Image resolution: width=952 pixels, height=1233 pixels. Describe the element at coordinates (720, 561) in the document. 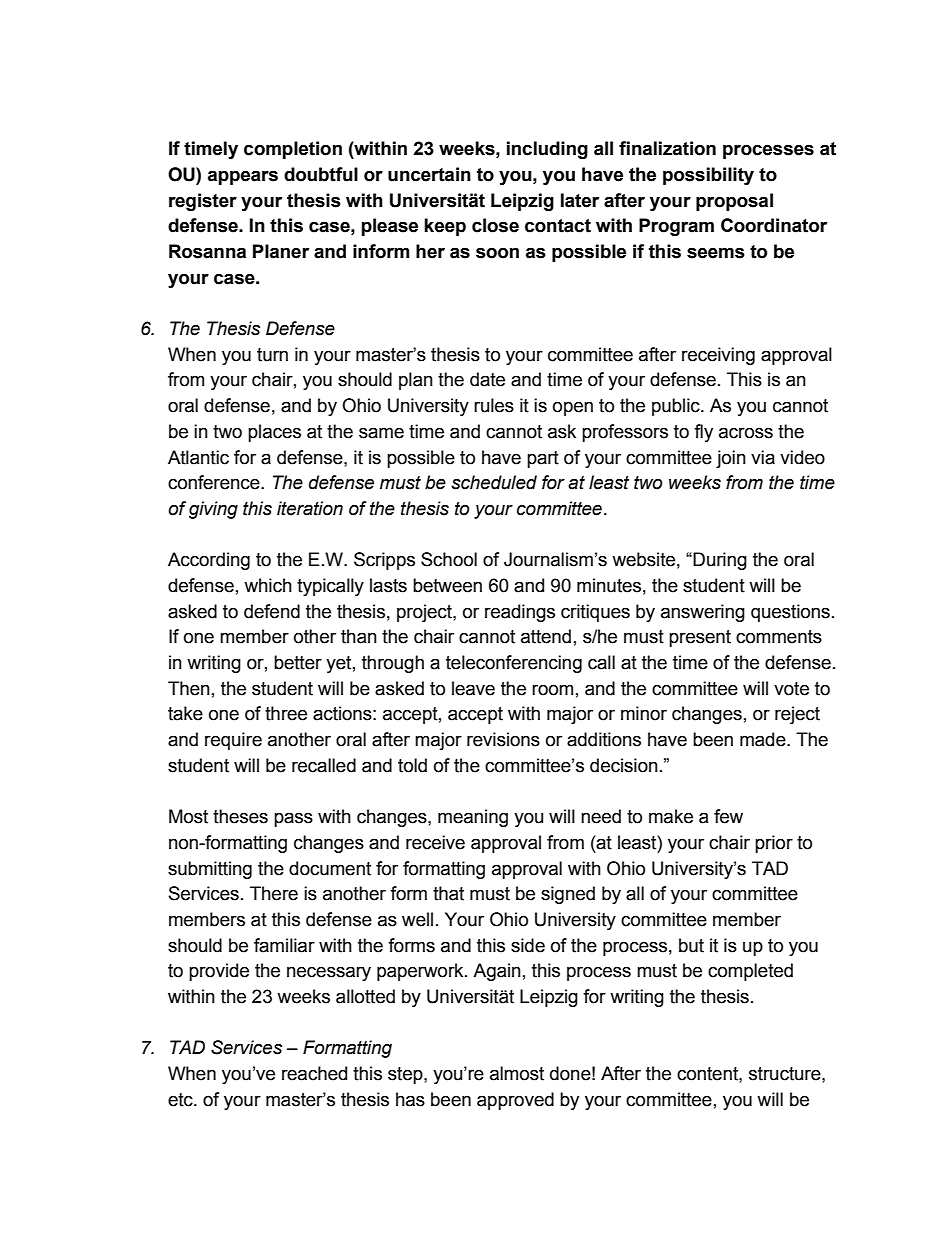

I see `During` at that location.
